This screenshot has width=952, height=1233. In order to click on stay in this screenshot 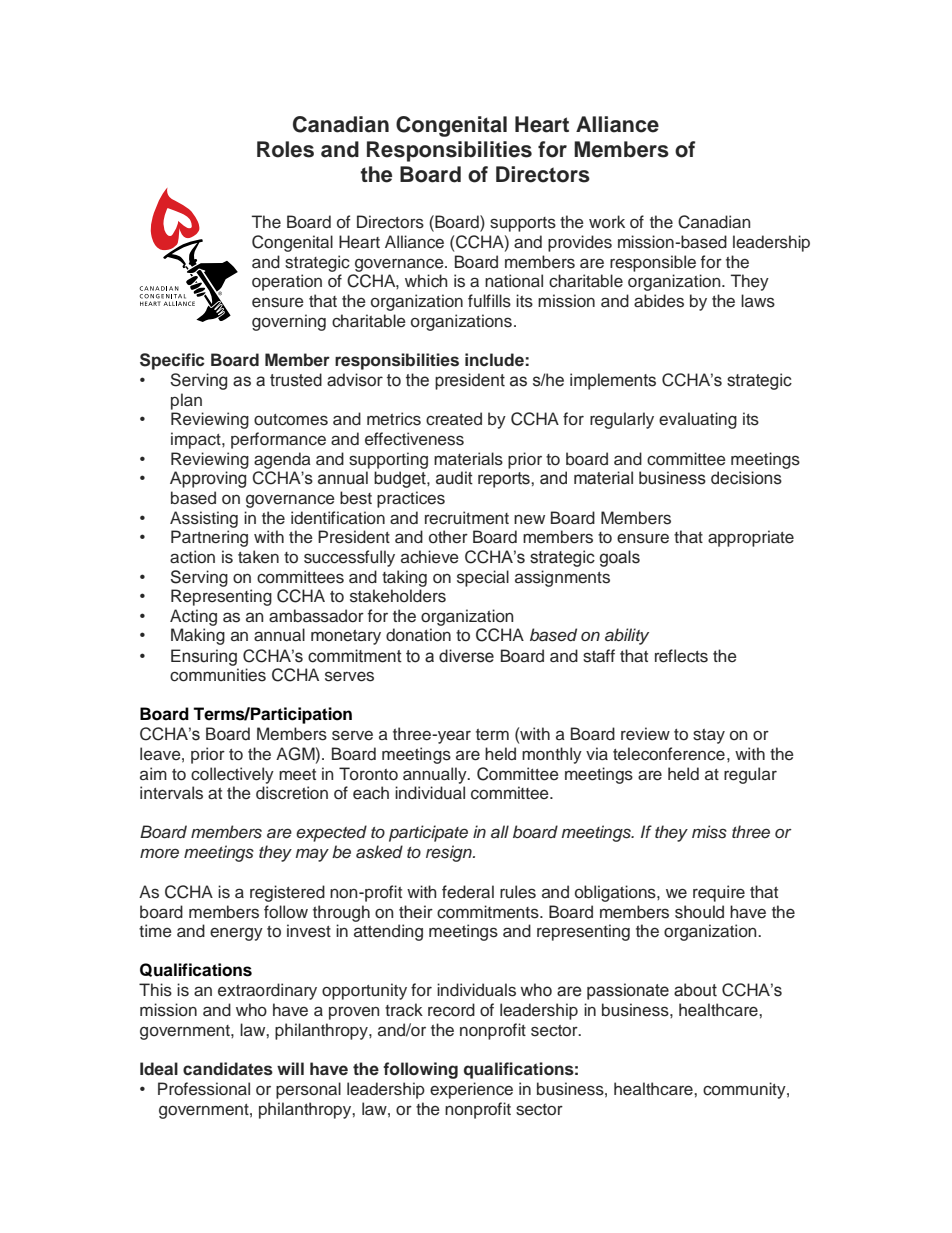, I will do `click(709, 736)`.
